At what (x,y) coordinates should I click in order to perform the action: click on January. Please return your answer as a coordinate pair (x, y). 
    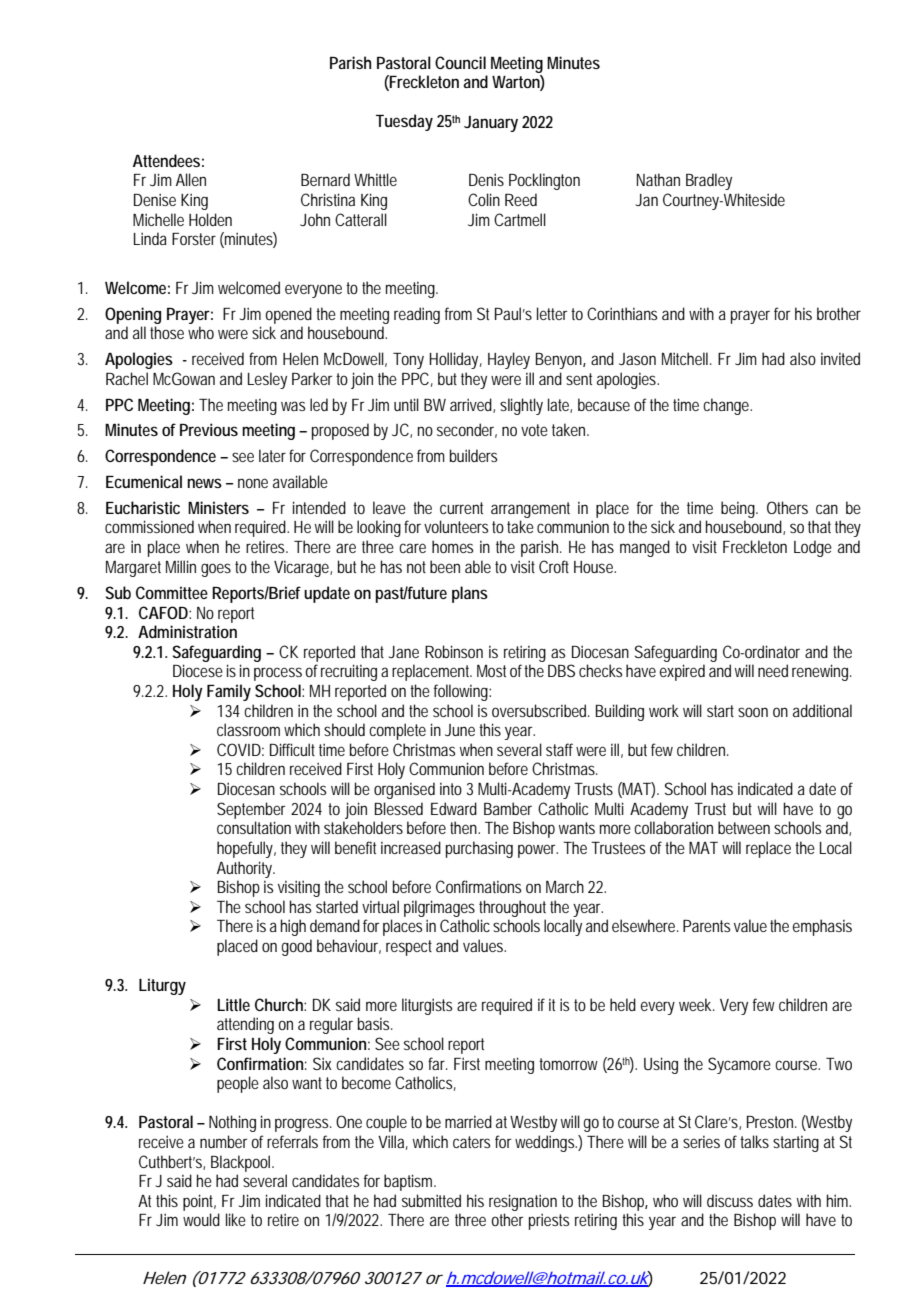
    Looking at the image, I should click on (491, 124).
